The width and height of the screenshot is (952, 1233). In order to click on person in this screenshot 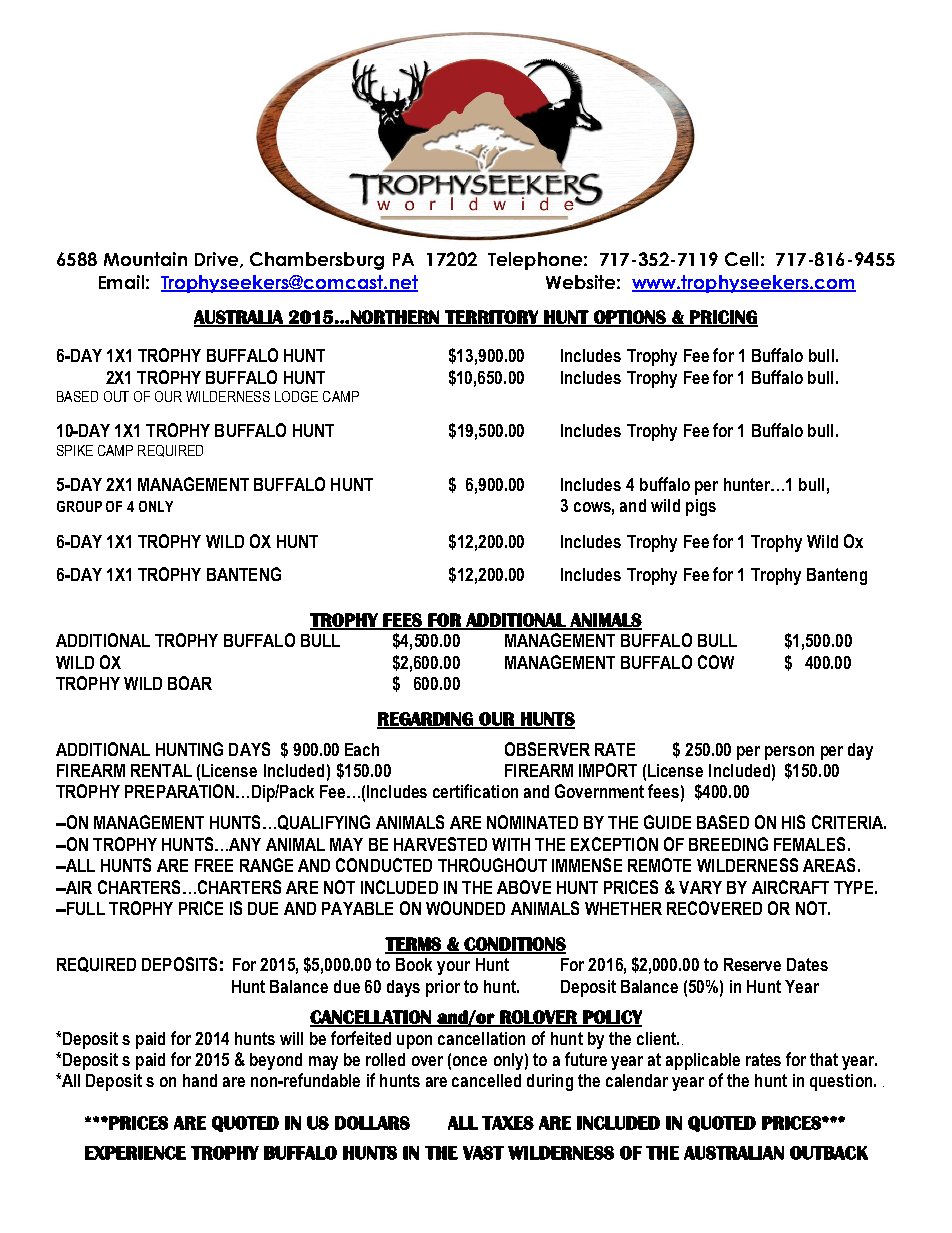, I will do `click(789, 753)`.
